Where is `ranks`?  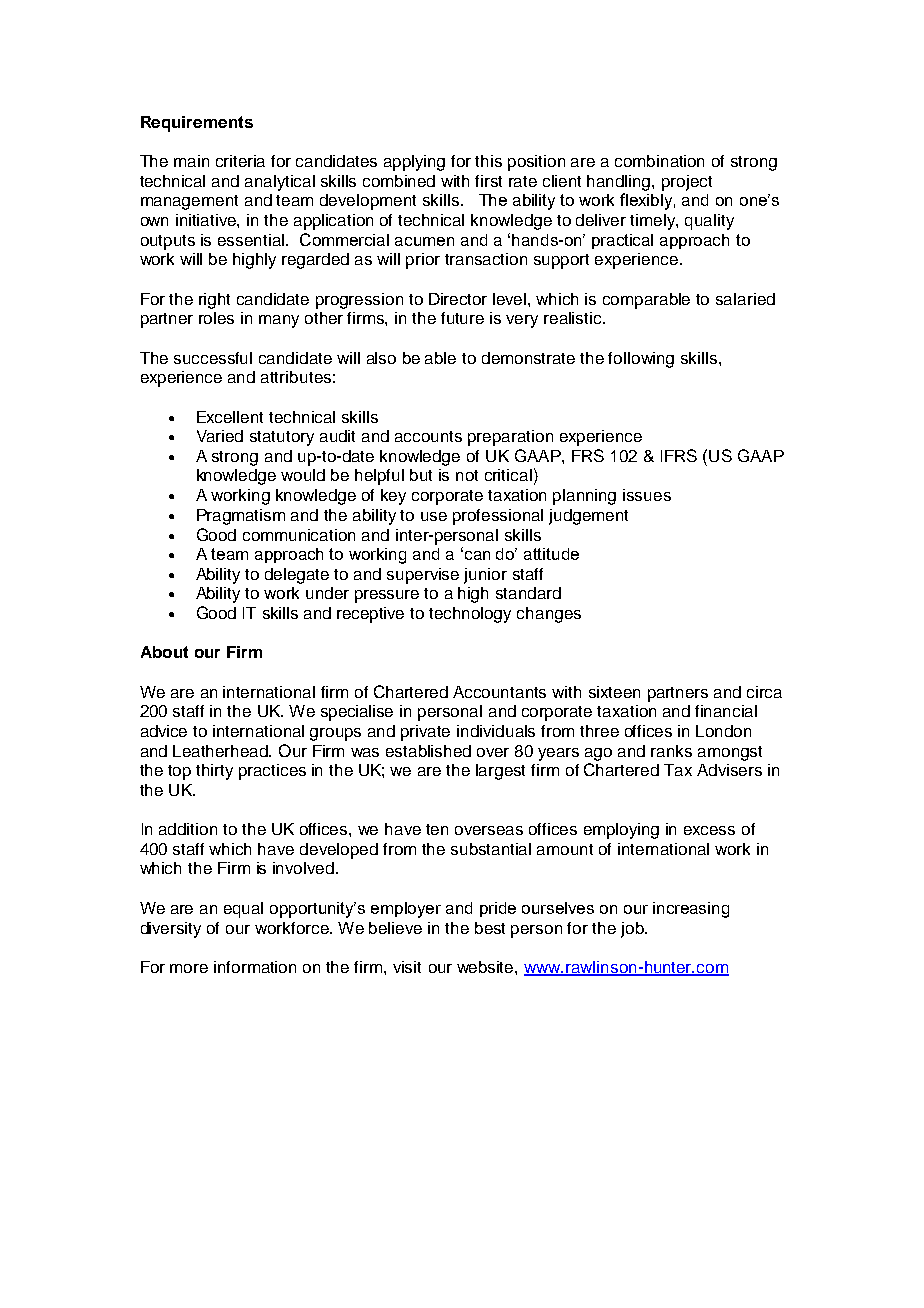
ranks is located at coordinates (671, 751).
